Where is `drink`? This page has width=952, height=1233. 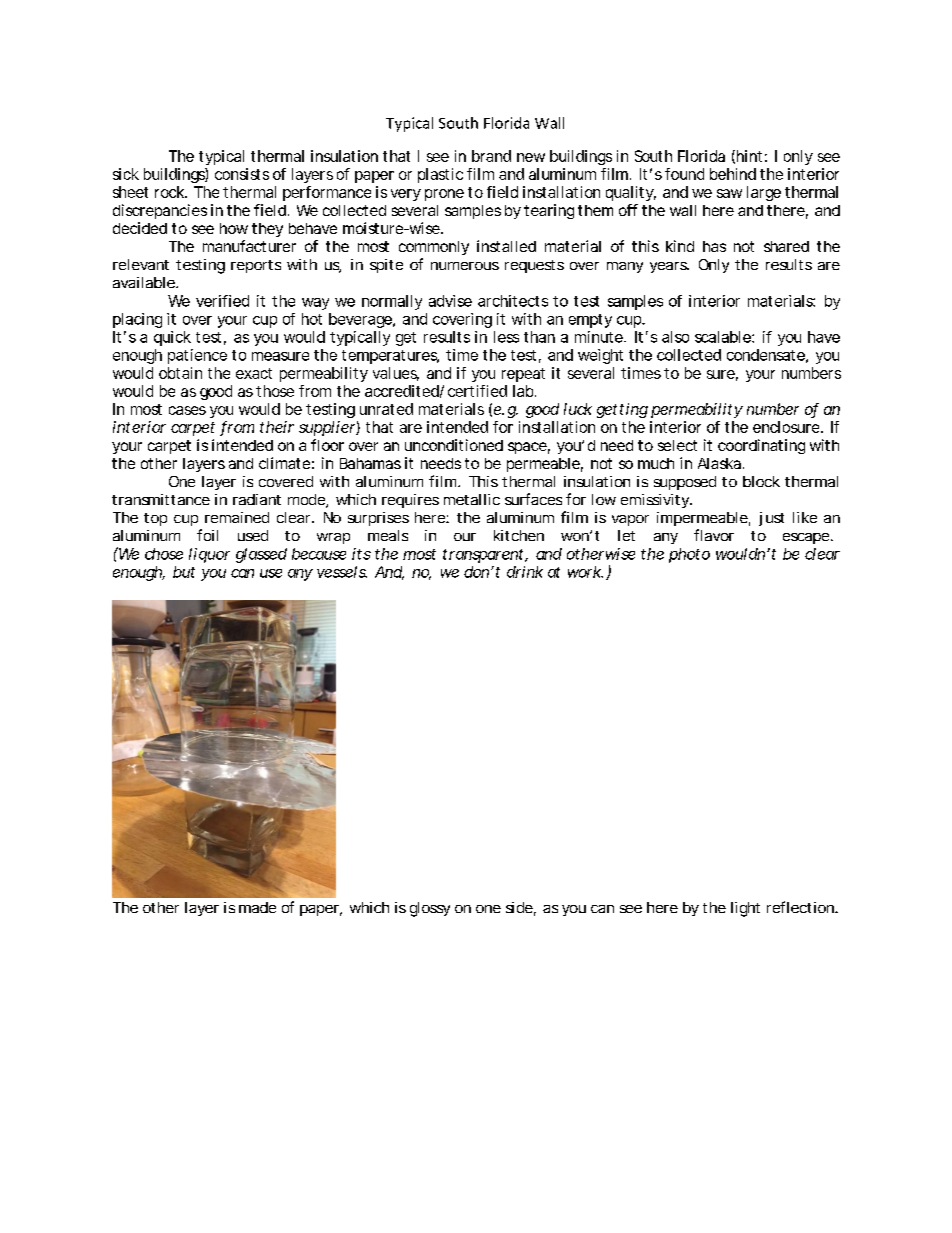
drink is located at coordinates (525, 572).
